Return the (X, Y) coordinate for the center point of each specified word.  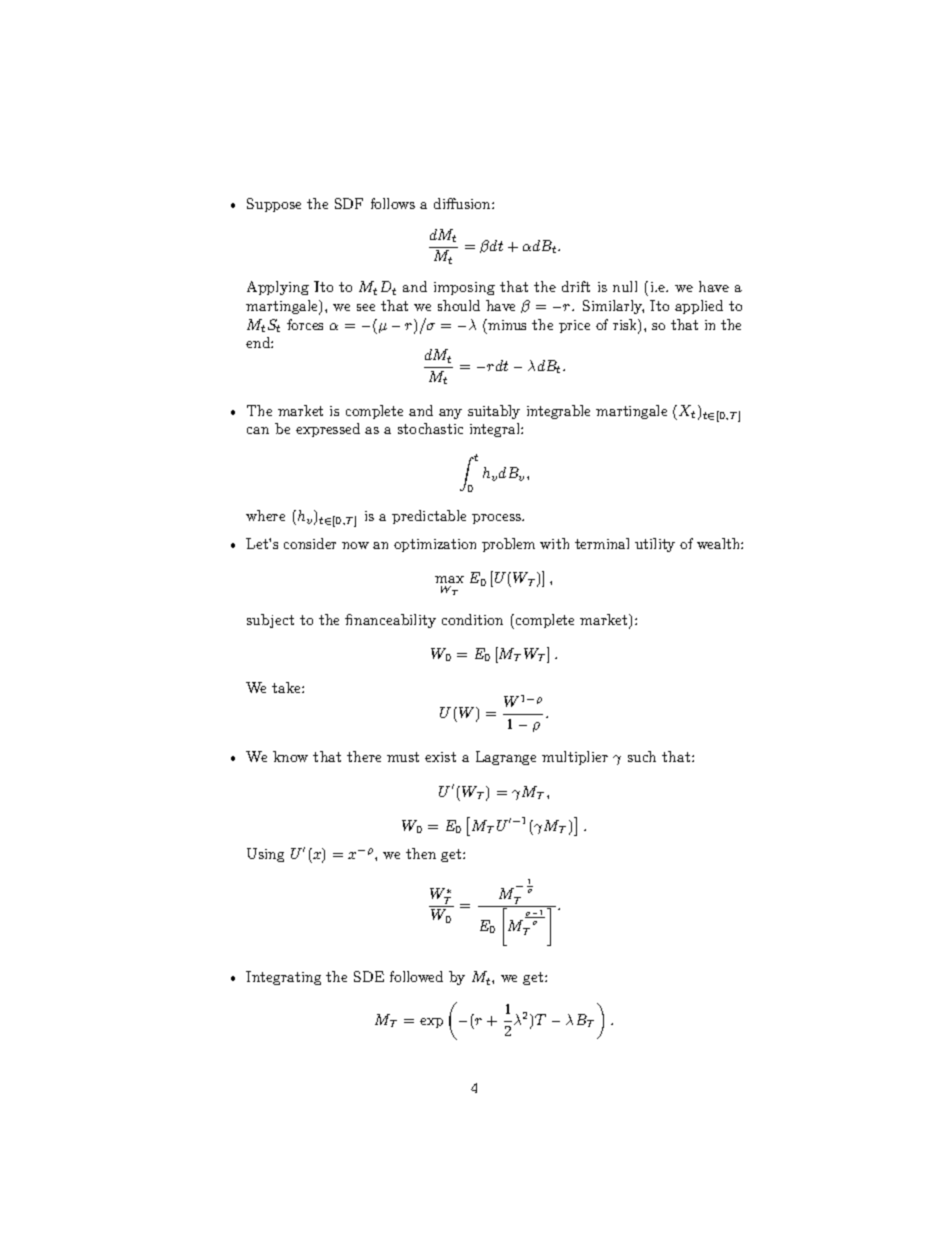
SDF (349, 203)
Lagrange (506, 758)
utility (655, 545)
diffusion (463, 203)
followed (416, 976)
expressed (328, 430)
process (498, 519)
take (287, 687)
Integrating (283, 978)
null (625, 286)
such (642, 756)
